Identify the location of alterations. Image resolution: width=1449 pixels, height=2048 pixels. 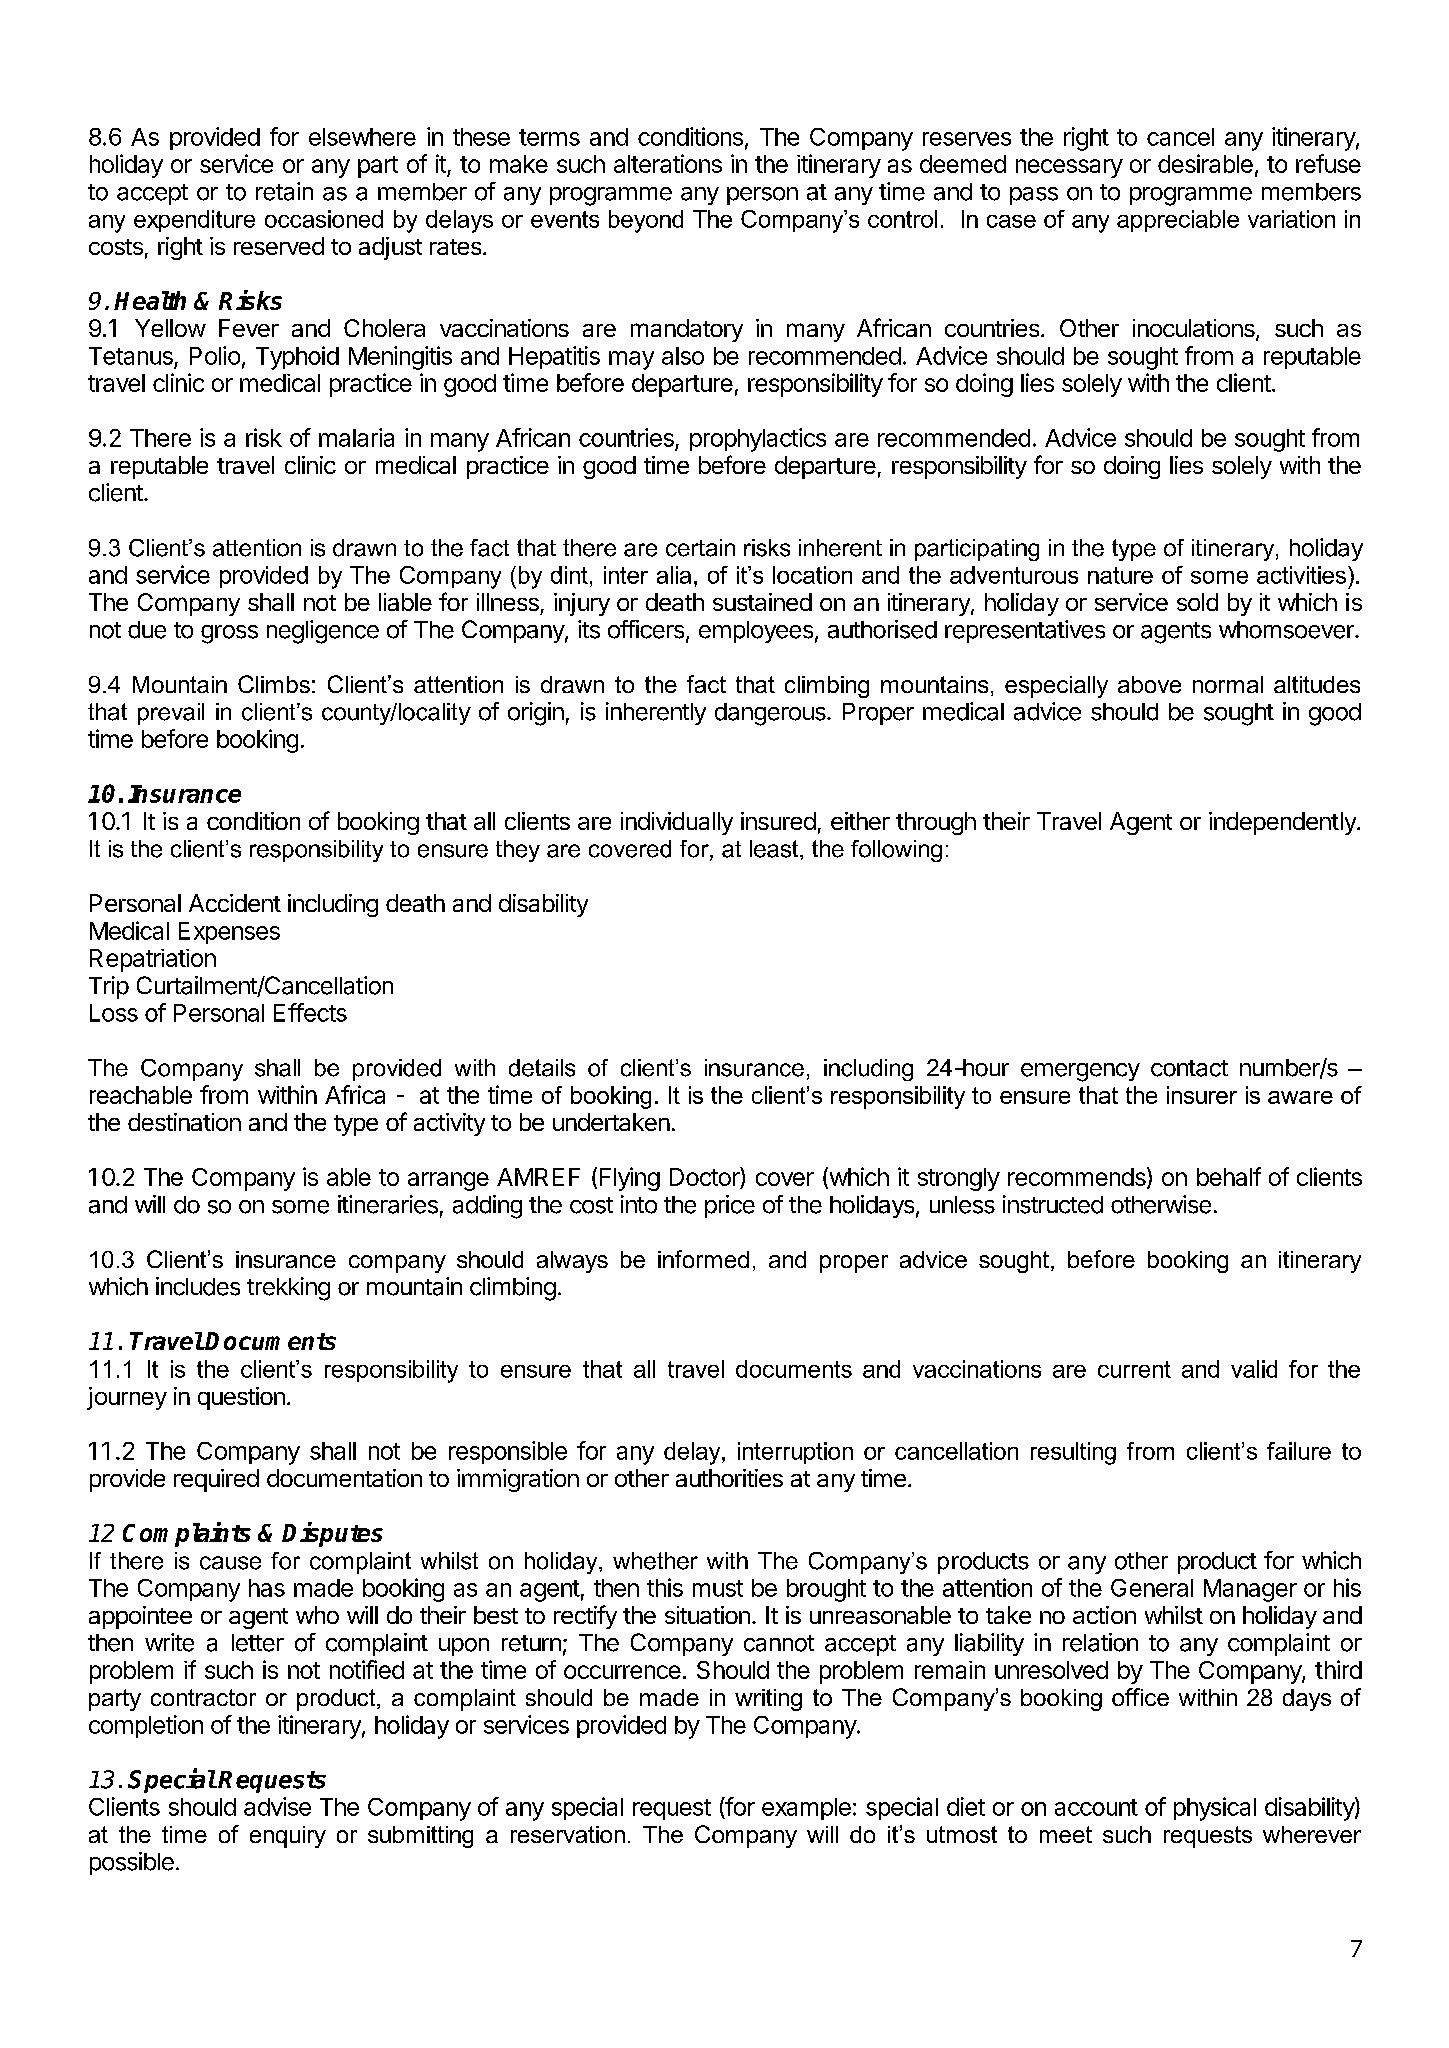
(668, 163).
